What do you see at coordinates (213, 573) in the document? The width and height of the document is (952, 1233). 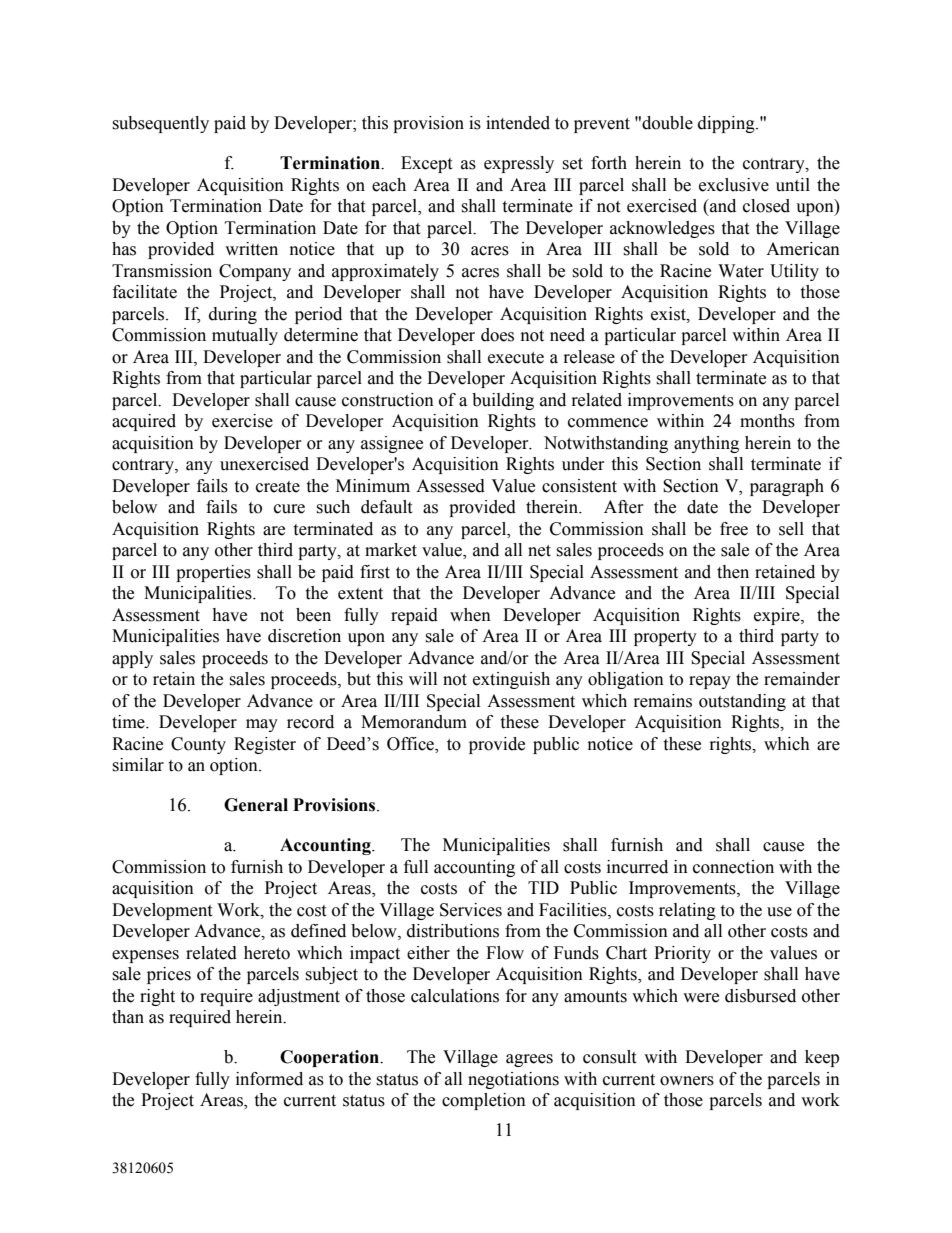 I see `properties` at bounding box center [213, 573].
